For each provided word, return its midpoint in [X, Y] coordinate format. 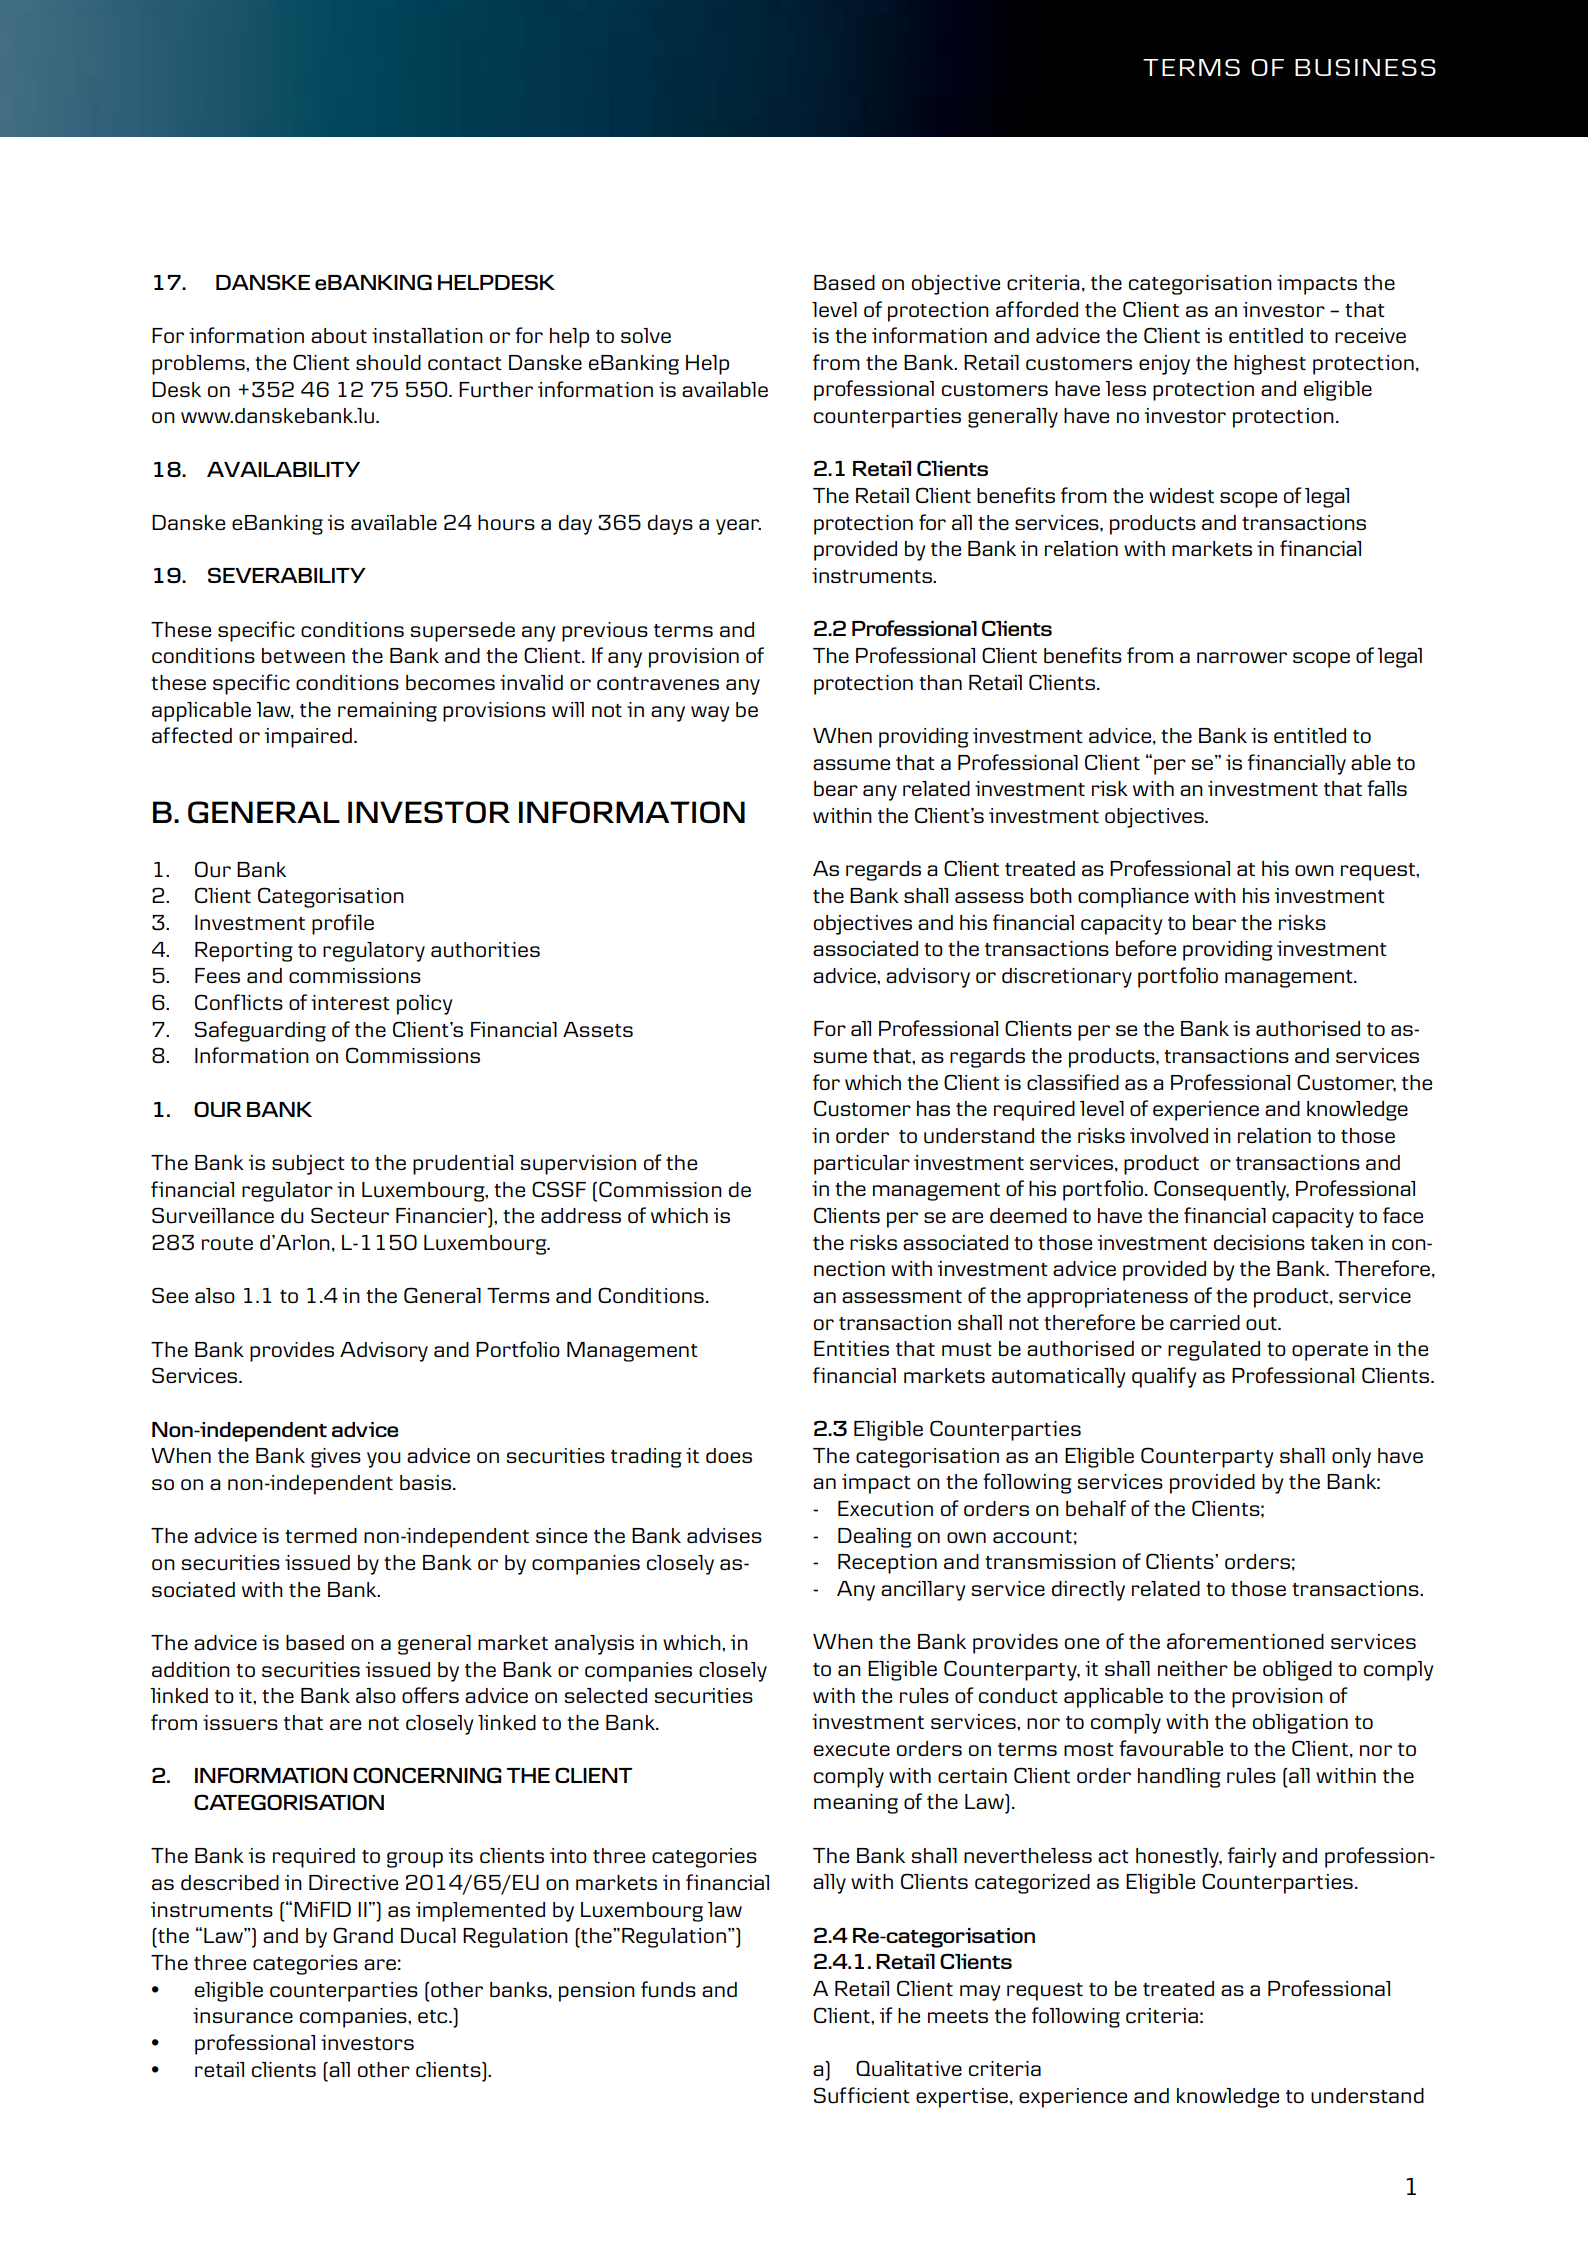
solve [646, 335]
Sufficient [862, 2095]
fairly [1252, 1857]
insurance [243, 2016]
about [339, 336]
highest [1270, 365]
